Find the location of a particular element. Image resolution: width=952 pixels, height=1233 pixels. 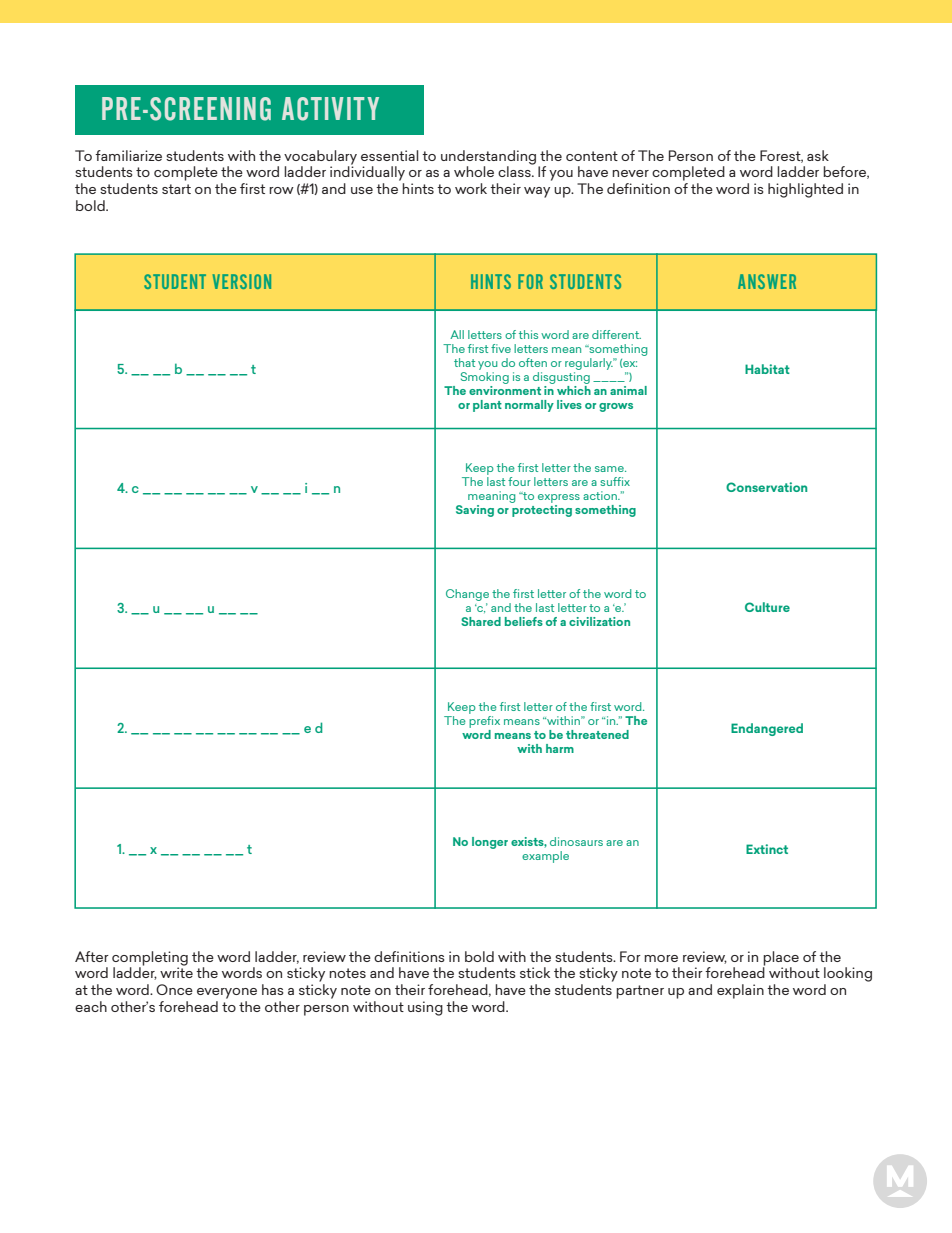

Saving is located at coordinates (475, 511).
